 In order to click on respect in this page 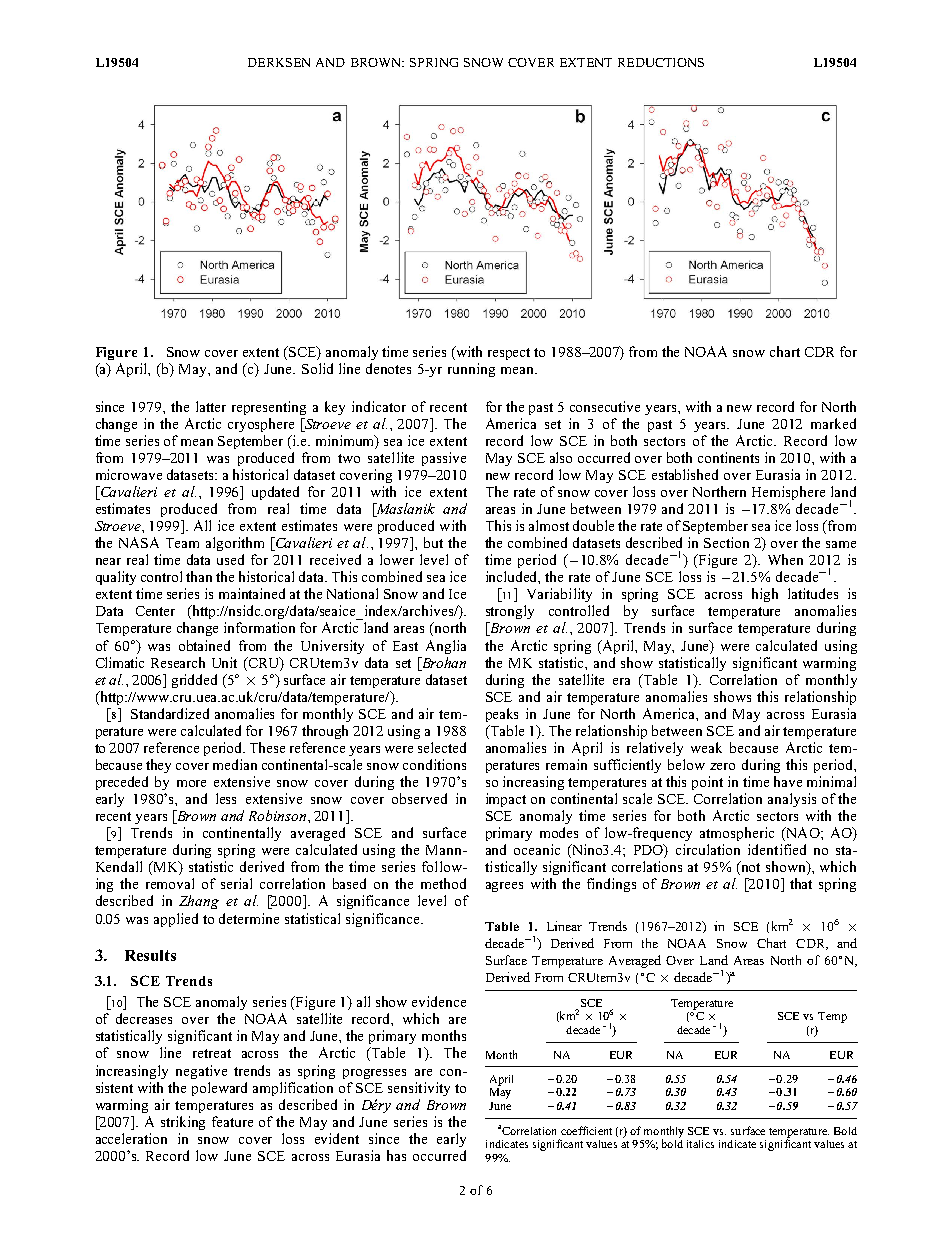, I will do `click(509, 354)`.
